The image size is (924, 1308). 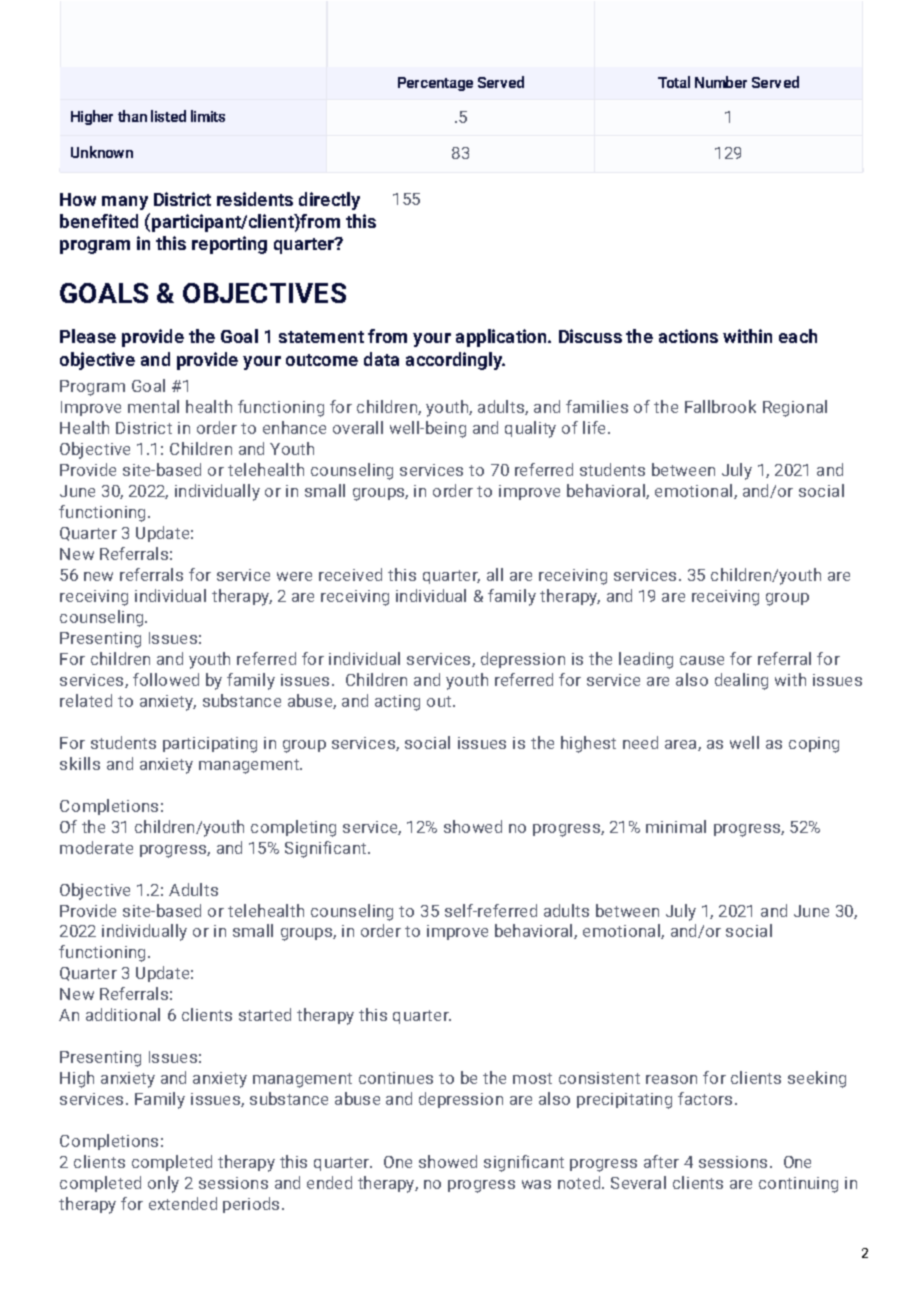 What do you see at coordinates (397, 703) in the screenshot?
I see `acting` at bounding box center [397, 703].
